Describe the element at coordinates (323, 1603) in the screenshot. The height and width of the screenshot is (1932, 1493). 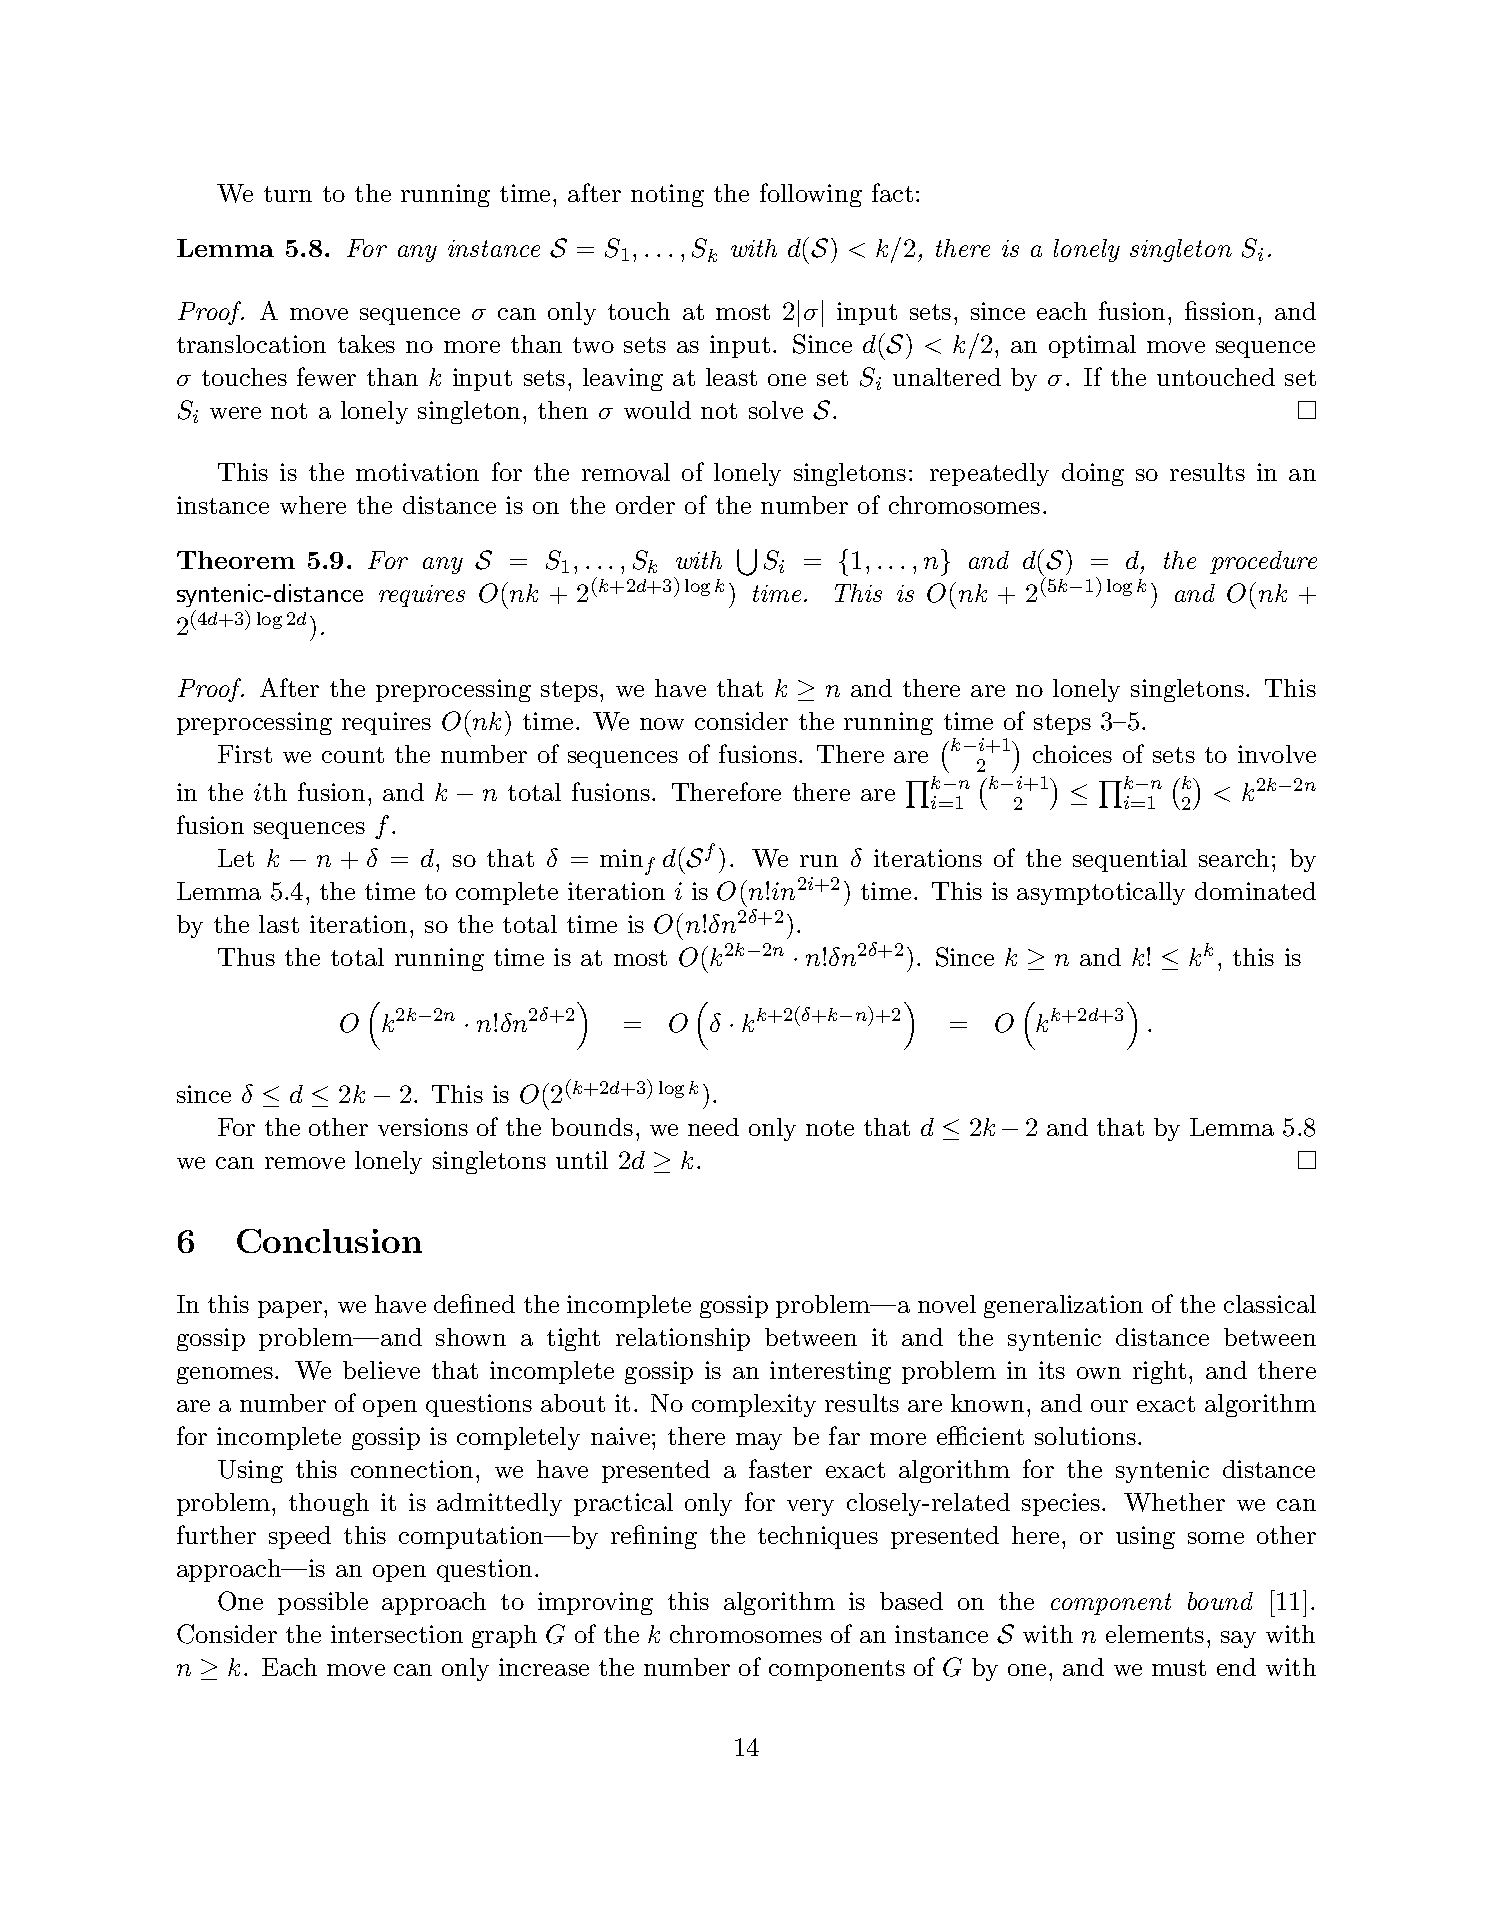
I see `possible` at that location.
